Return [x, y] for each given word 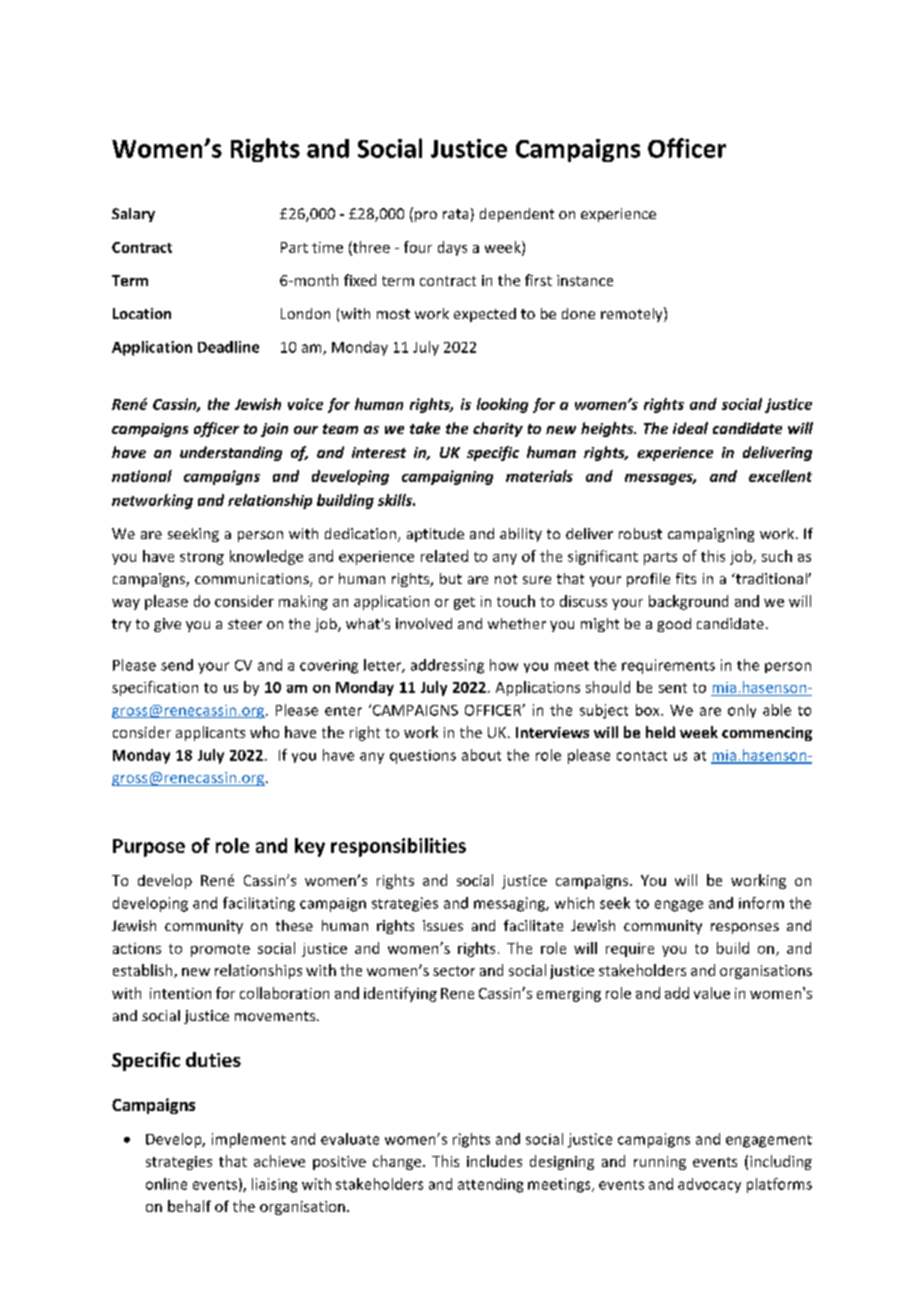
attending [490, 1185]
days [452, 248]
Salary [133, 215]
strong [202, 558]
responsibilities [398, 847]
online [166, 1184]
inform [761, 903]
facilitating [259, 904]
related [444, 556]
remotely [633, 314]
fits [686, 578]
